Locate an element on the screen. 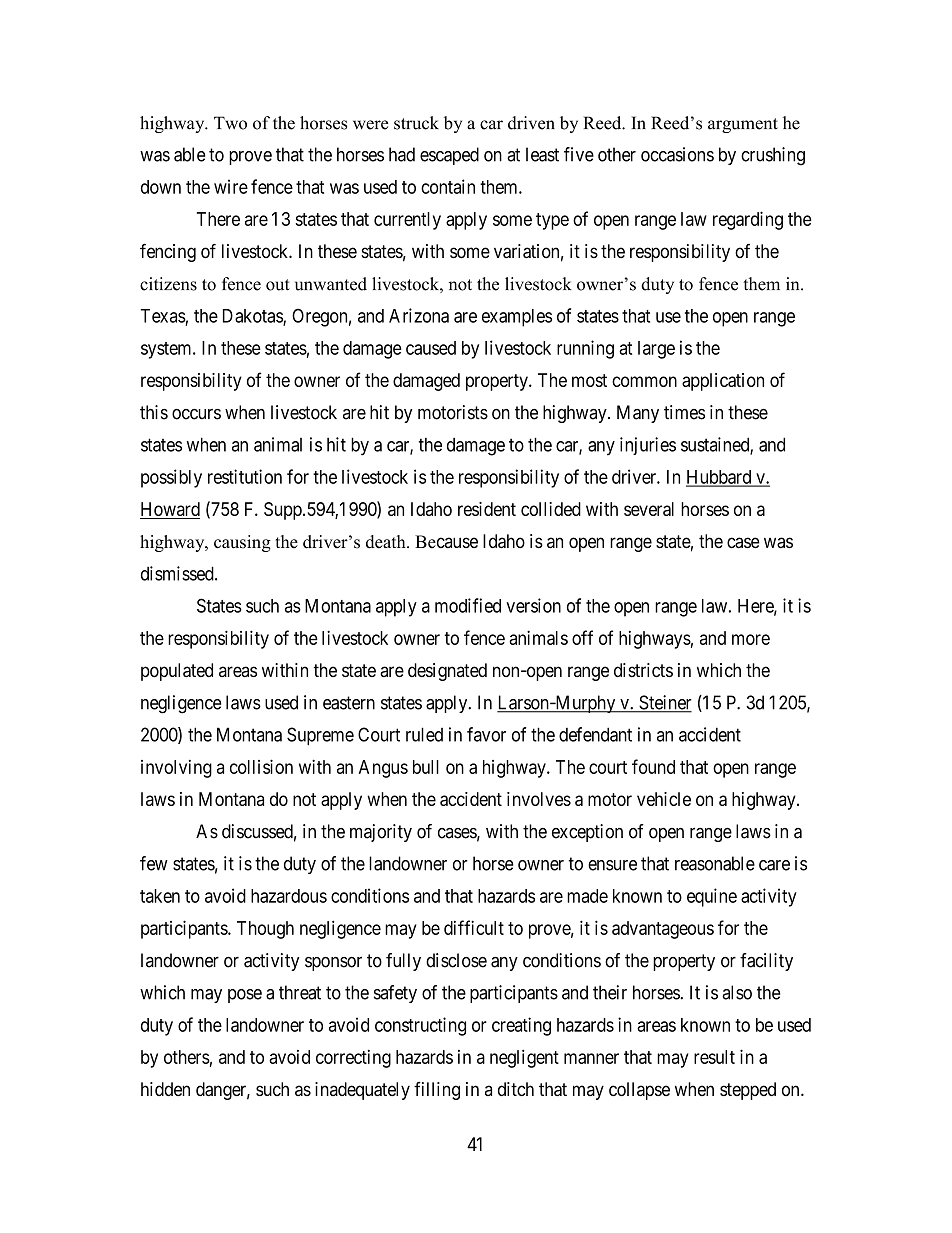  few is located at coordinates (154, 863).
